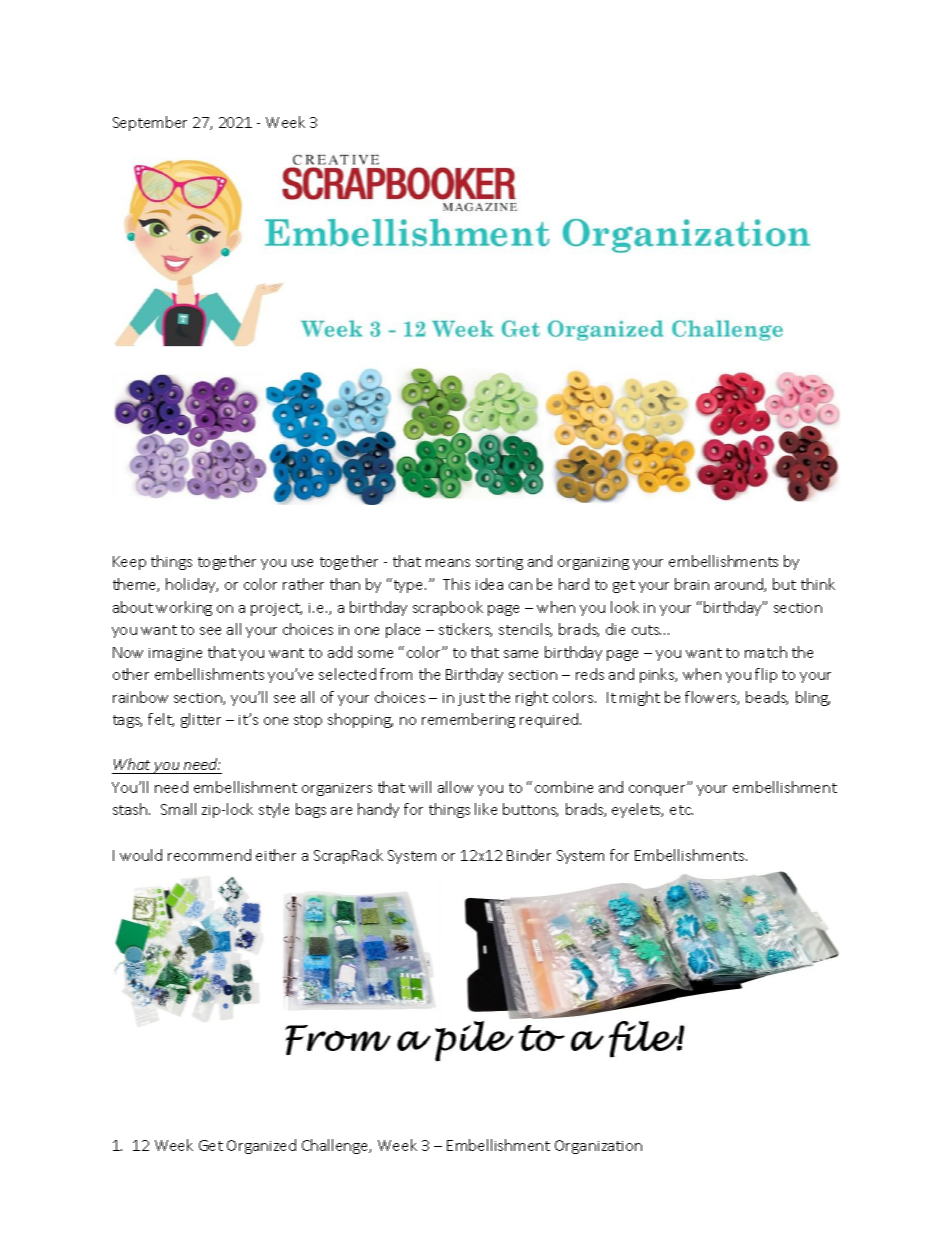 This screenshot has width=952, height=1233. Describe the element at coordinates (209, 855) in the screenshot. I see `recommend` at that location.
